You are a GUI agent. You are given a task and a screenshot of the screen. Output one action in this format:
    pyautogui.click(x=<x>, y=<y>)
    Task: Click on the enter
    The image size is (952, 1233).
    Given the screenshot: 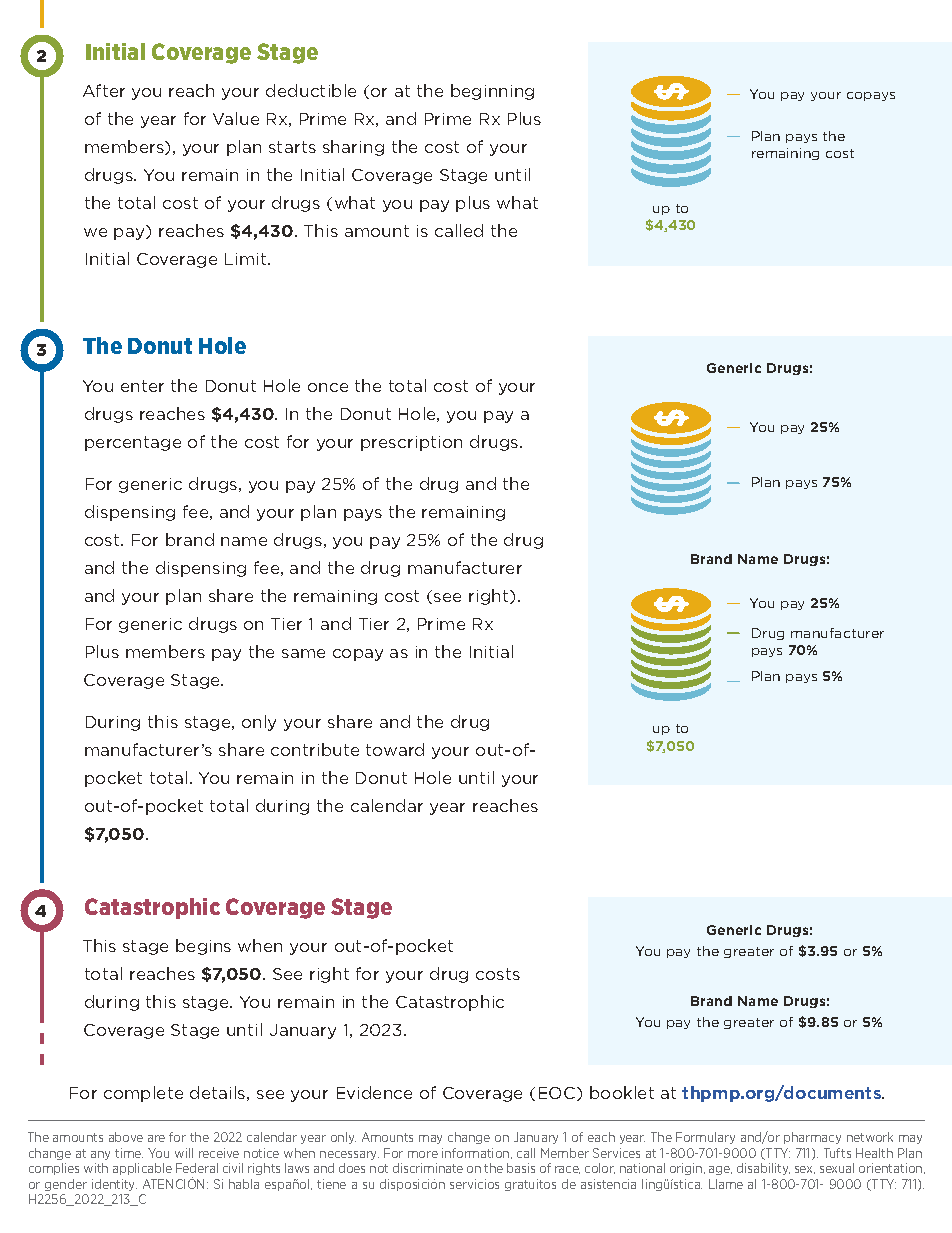 What is the action you would take?
    pyautogui.click(x=142, y=386)
